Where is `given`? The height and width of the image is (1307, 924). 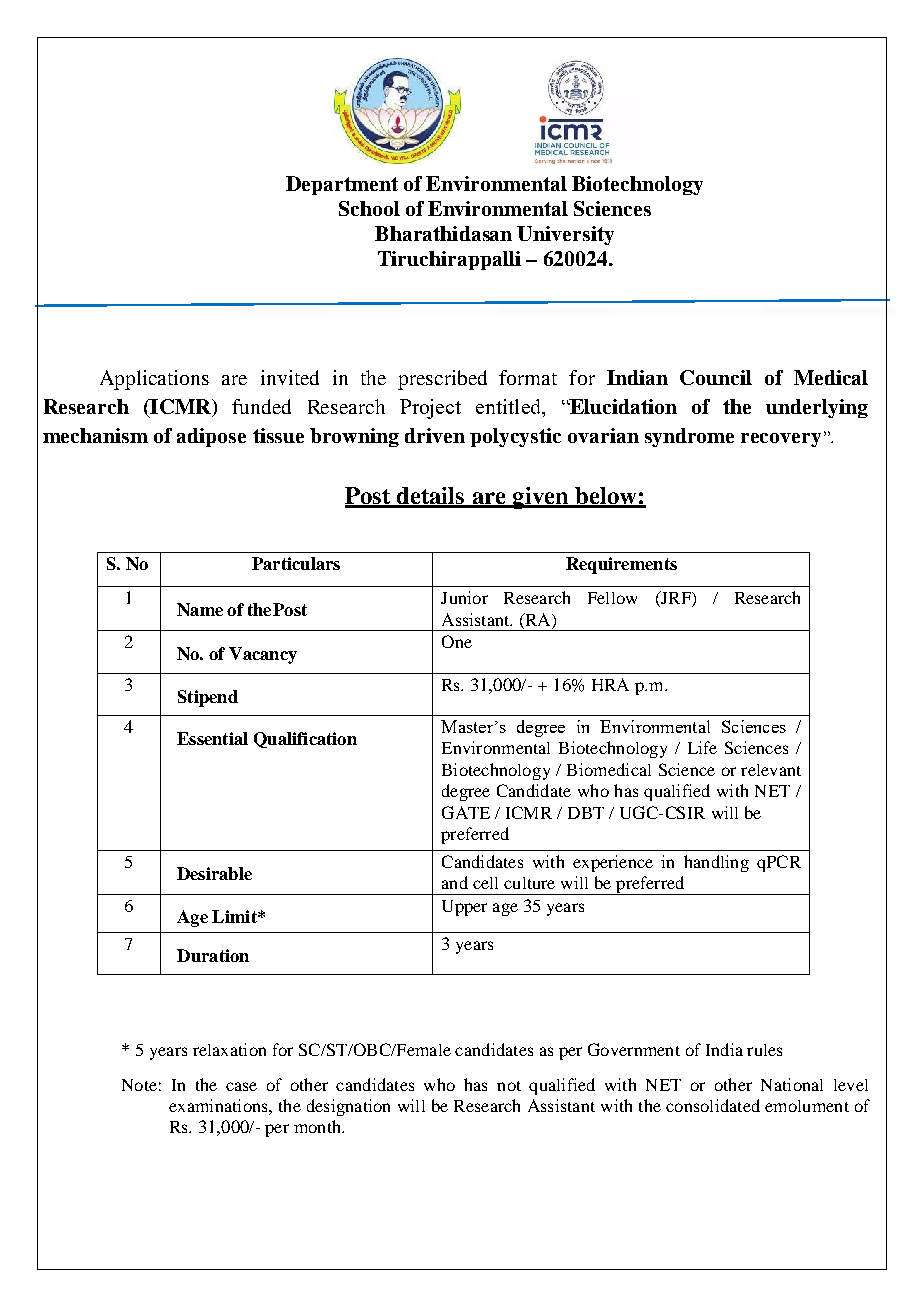 given is located at coordinates (540, 498).
